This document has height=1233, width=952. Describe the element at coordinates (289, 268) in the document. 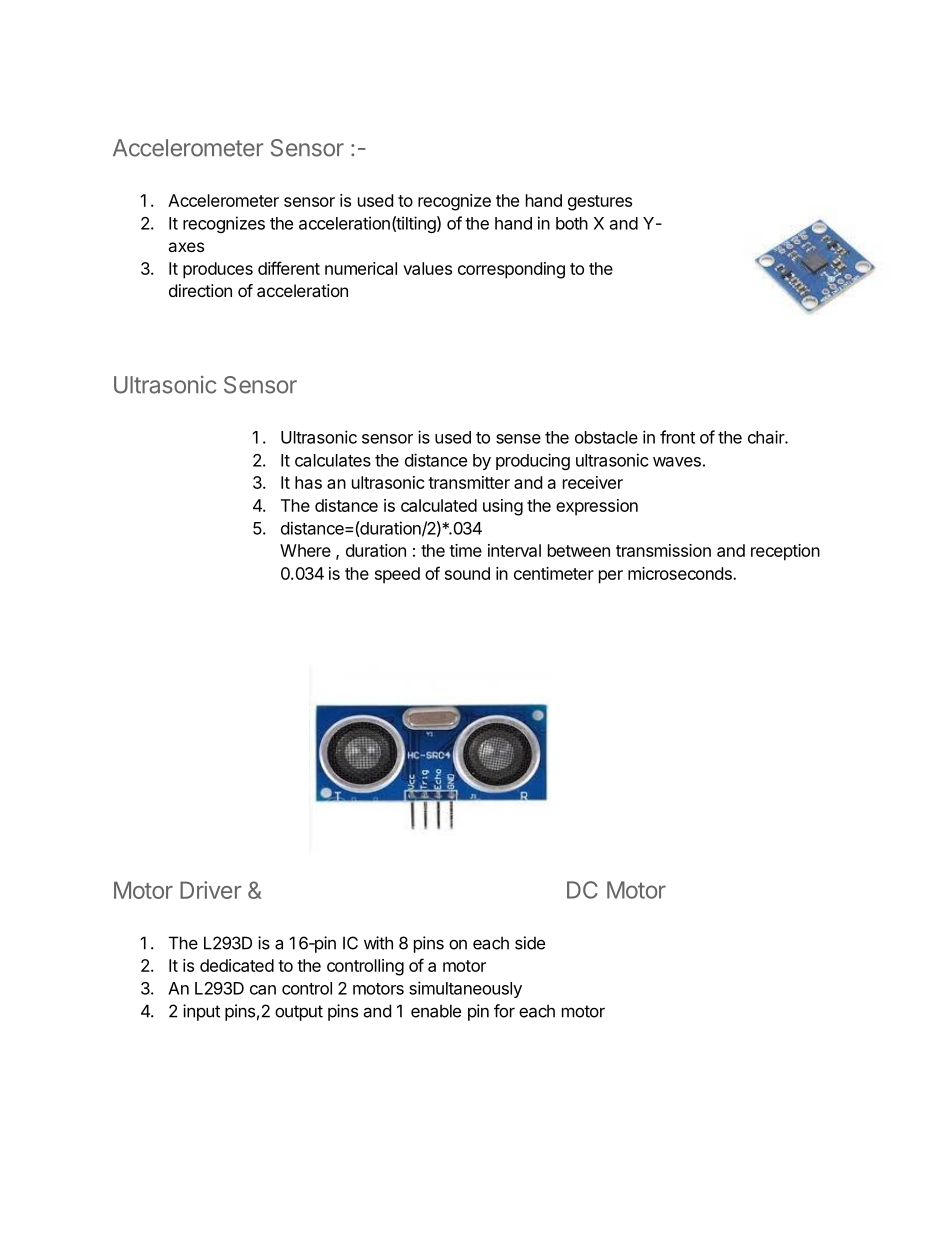

I see `different` at that location.
